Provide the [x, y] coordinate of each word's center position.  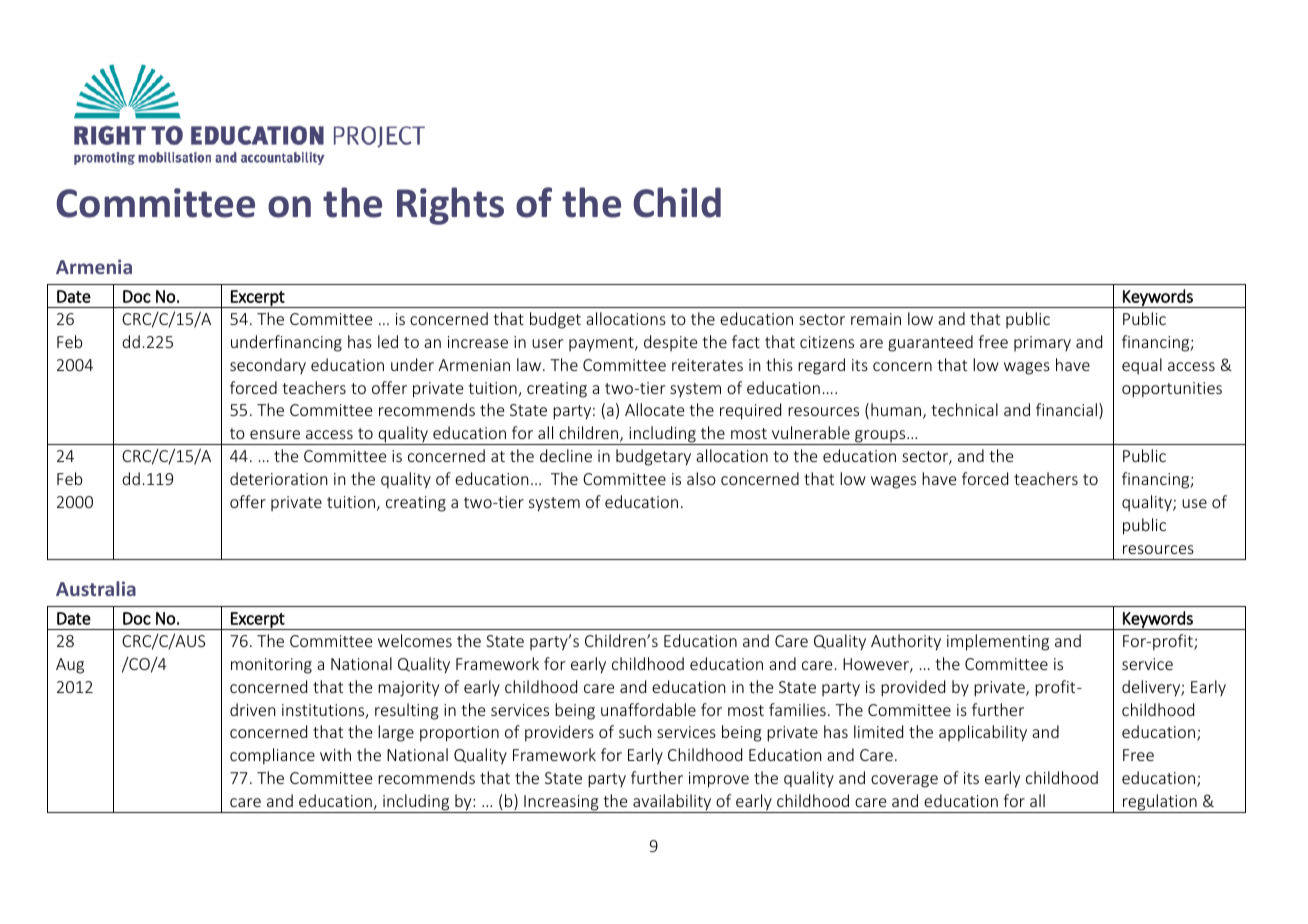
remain [876, 319]
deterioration [279, 478]
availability [672, 803]
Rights [450, 206]
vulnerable [811, 432]
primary [1042, 343]
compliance [272, 756]
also [701, 478]
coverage [904, 781]
